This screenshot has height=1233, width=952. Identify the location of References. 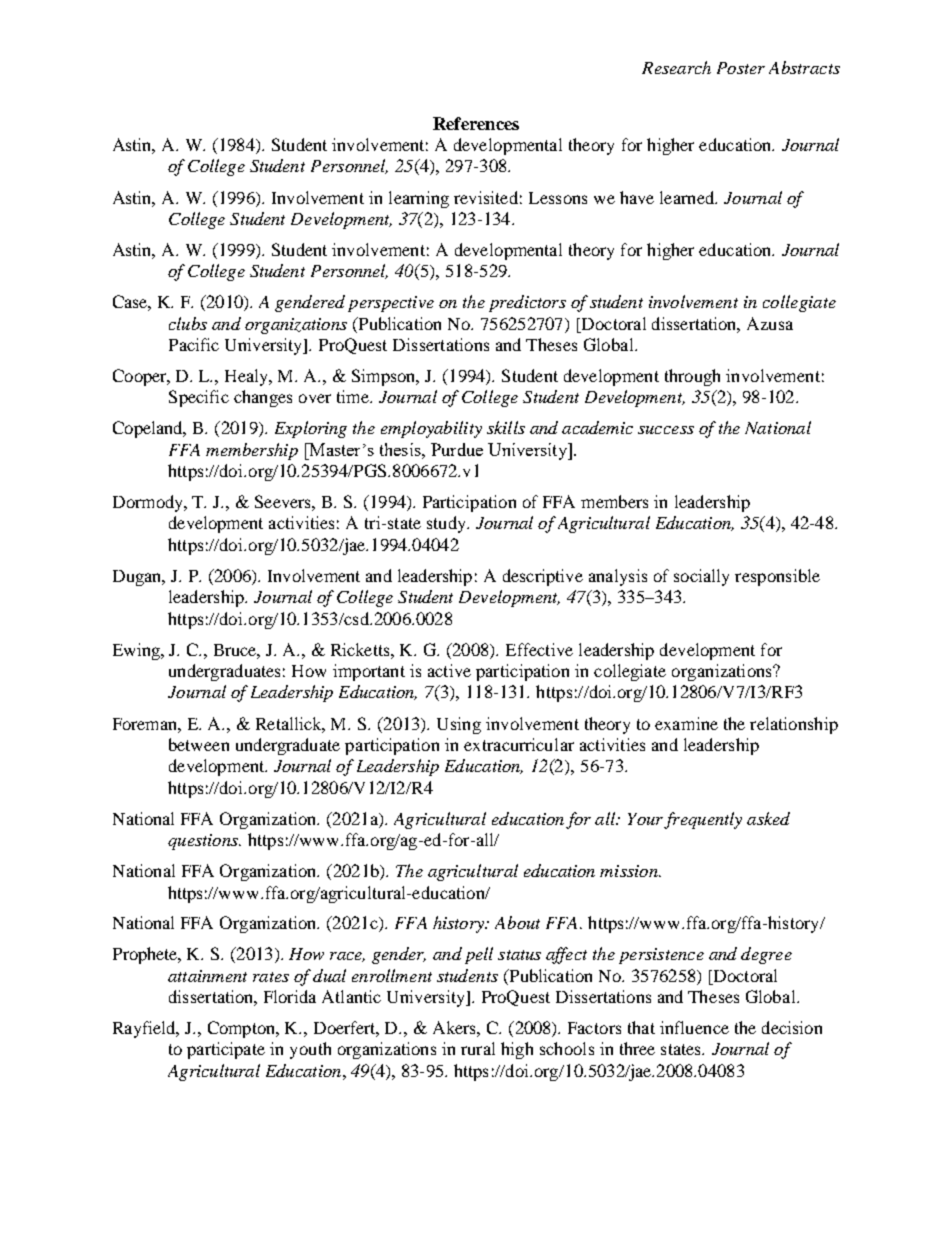
(476, 123).
